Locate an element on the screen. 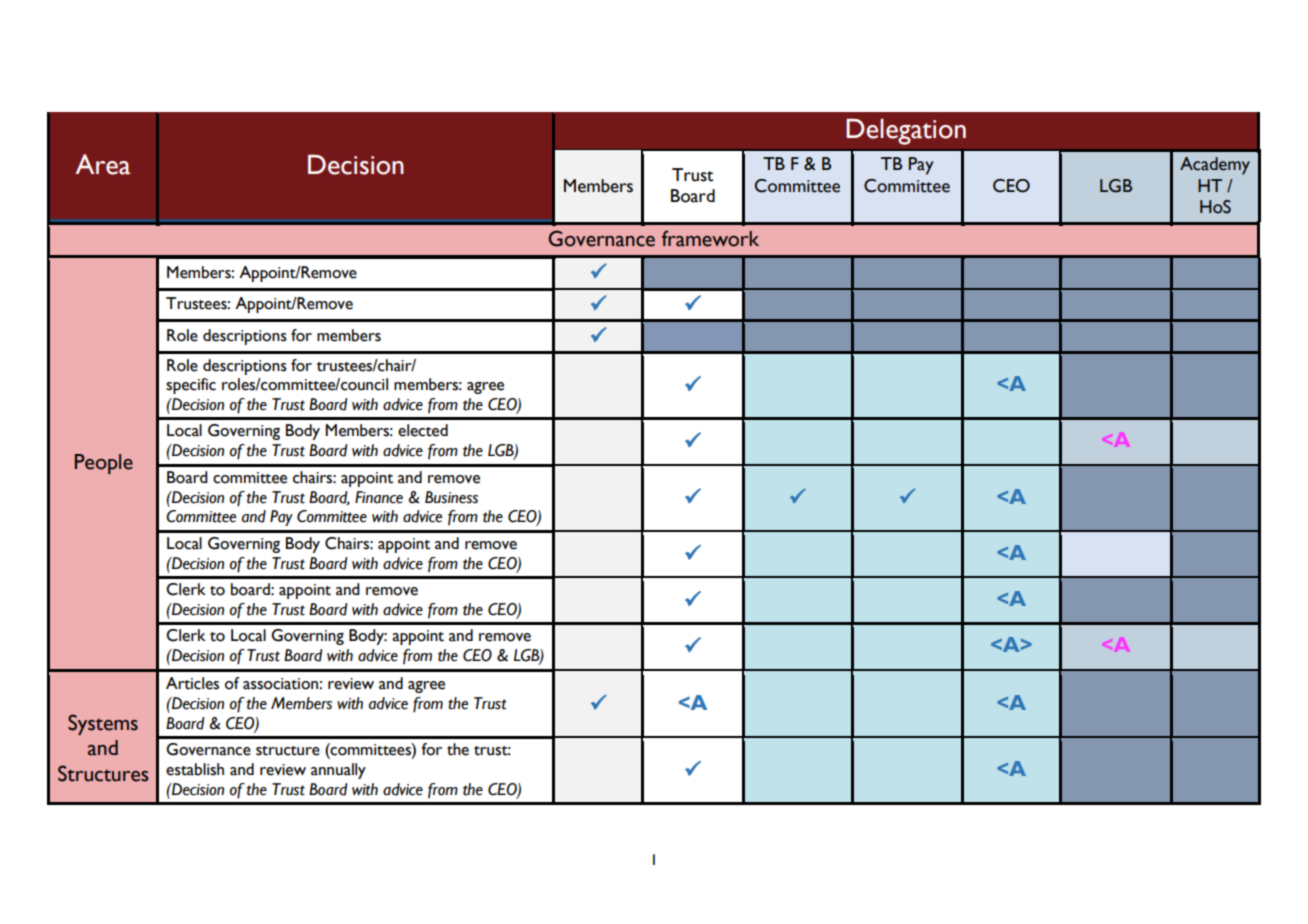 This screenshot has height=924, width=1308. framework is located at coordinates (710, 238).
